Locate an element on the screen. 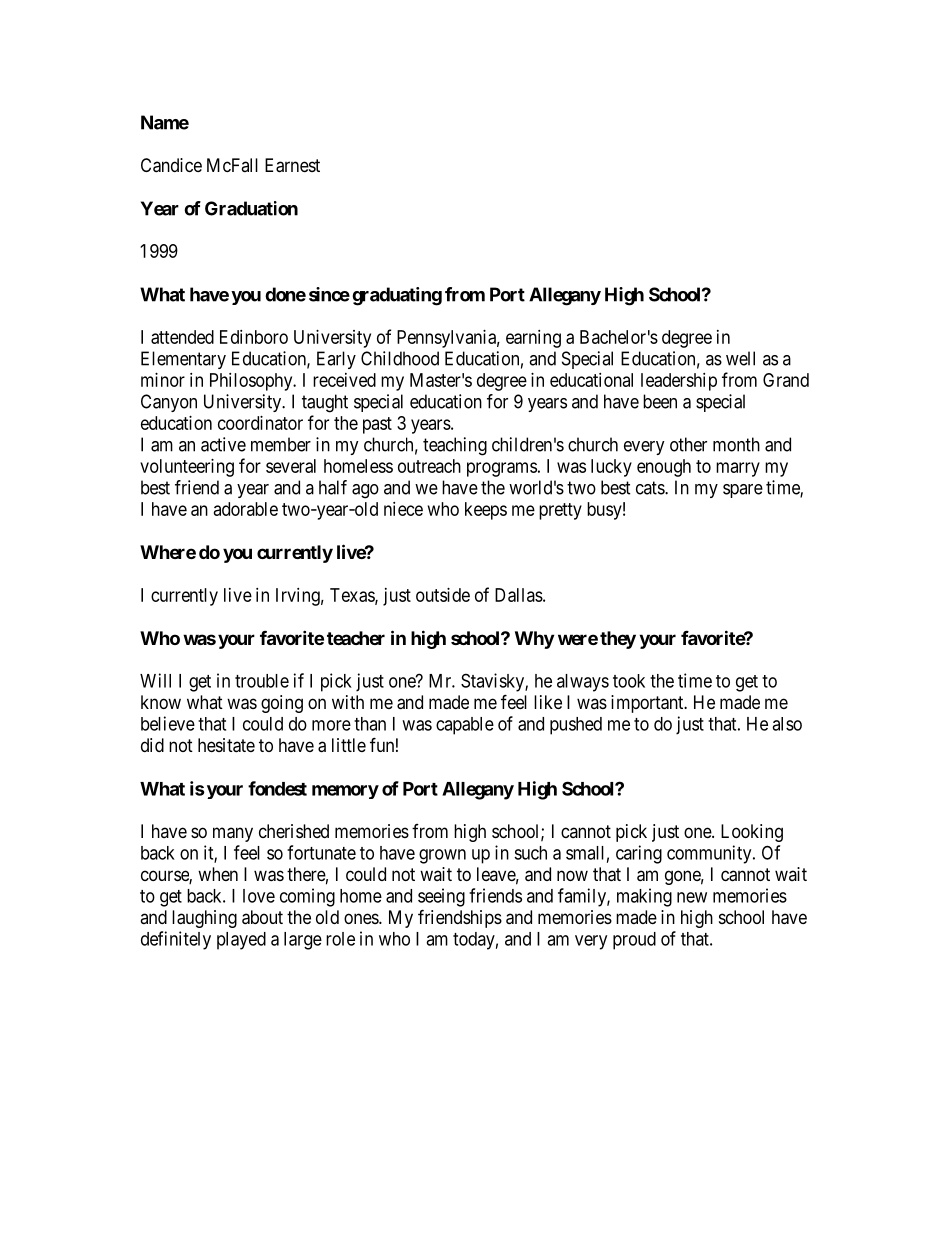 This screenshot has width=952, height=1233. capable is located at coordinates (465, 726).
